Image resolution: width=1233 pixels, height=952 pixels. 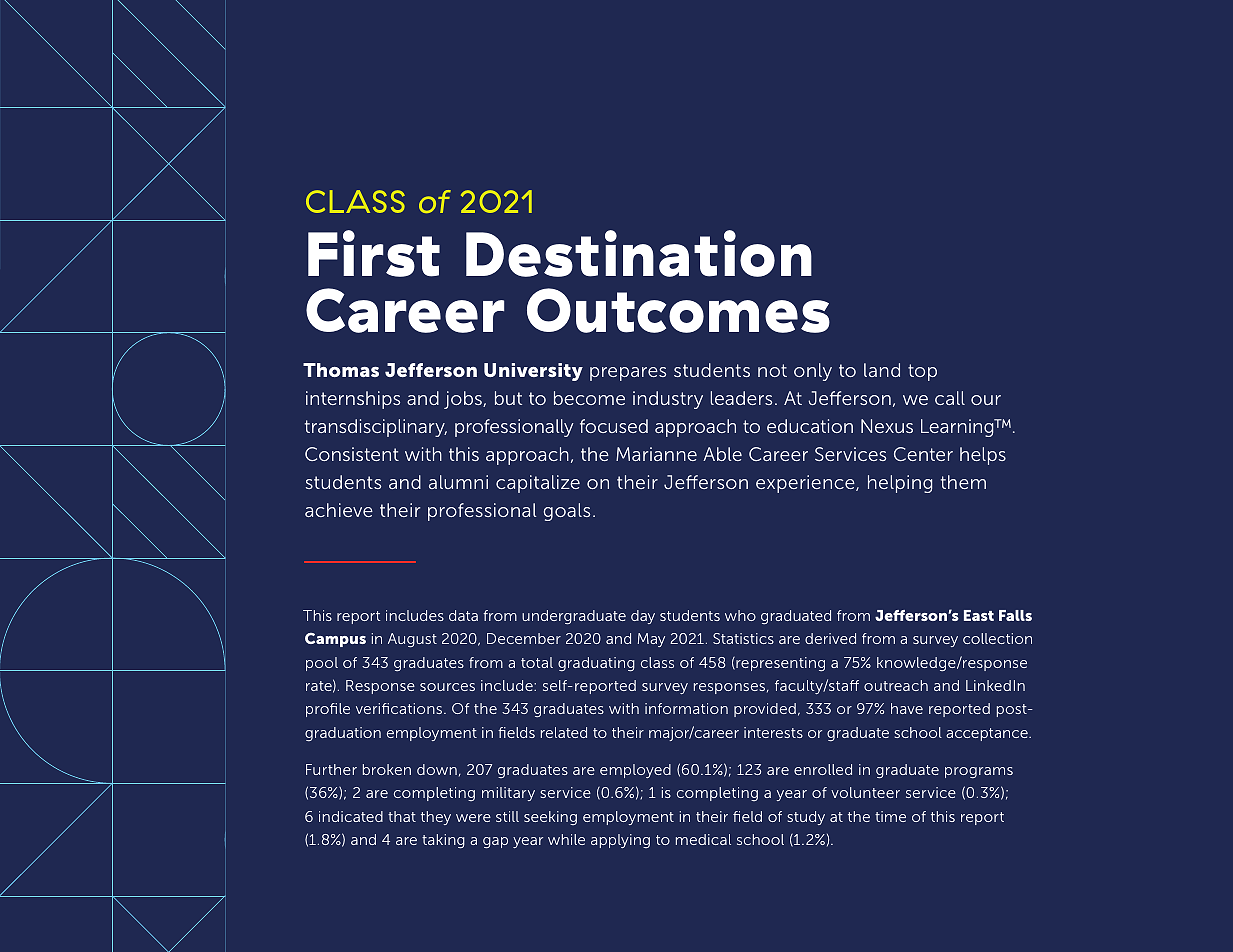 I want to click on goals, so click(x=567, y=512).
